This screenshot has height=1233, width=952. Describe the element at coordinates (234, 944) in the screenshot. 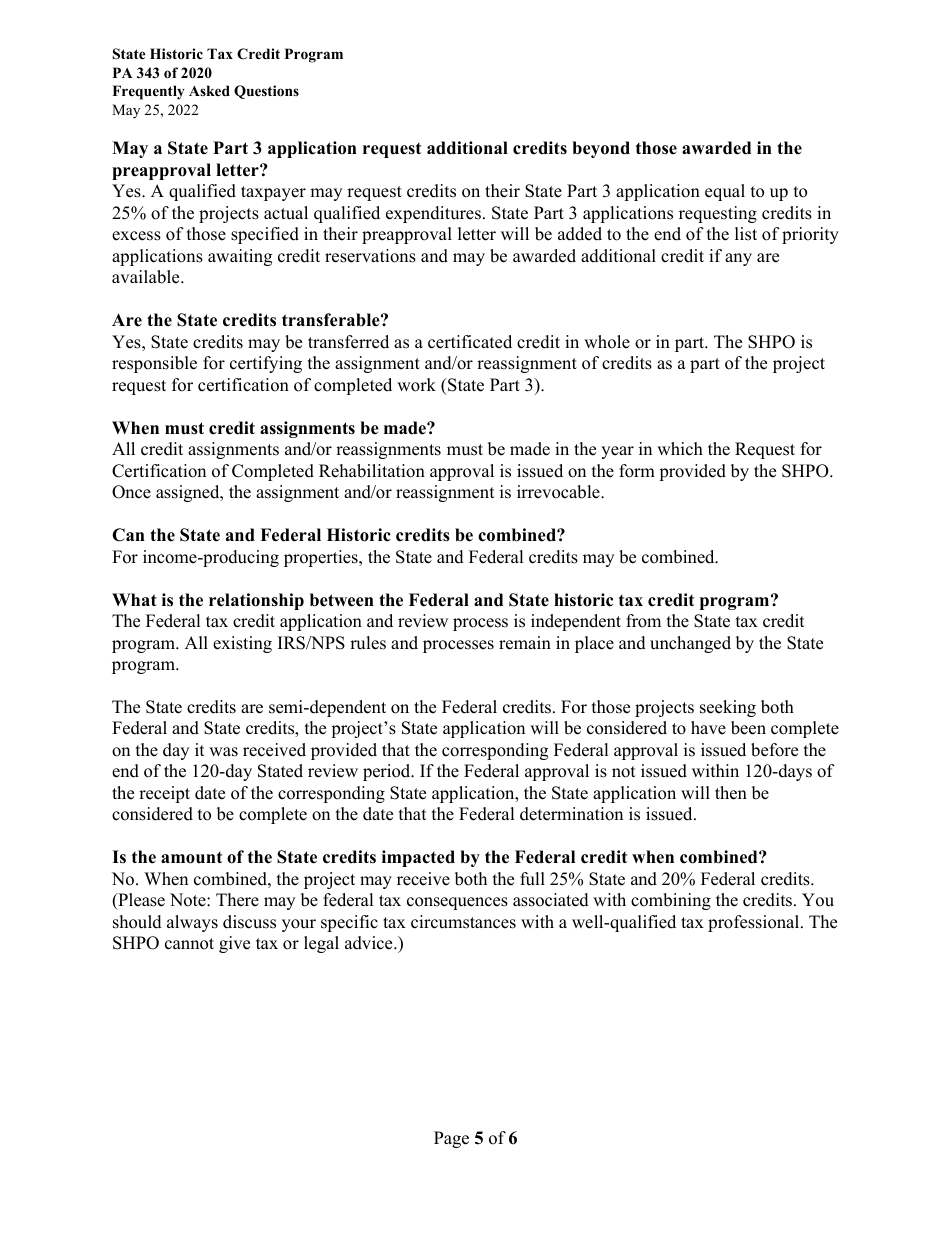

I see `give` at that location.
